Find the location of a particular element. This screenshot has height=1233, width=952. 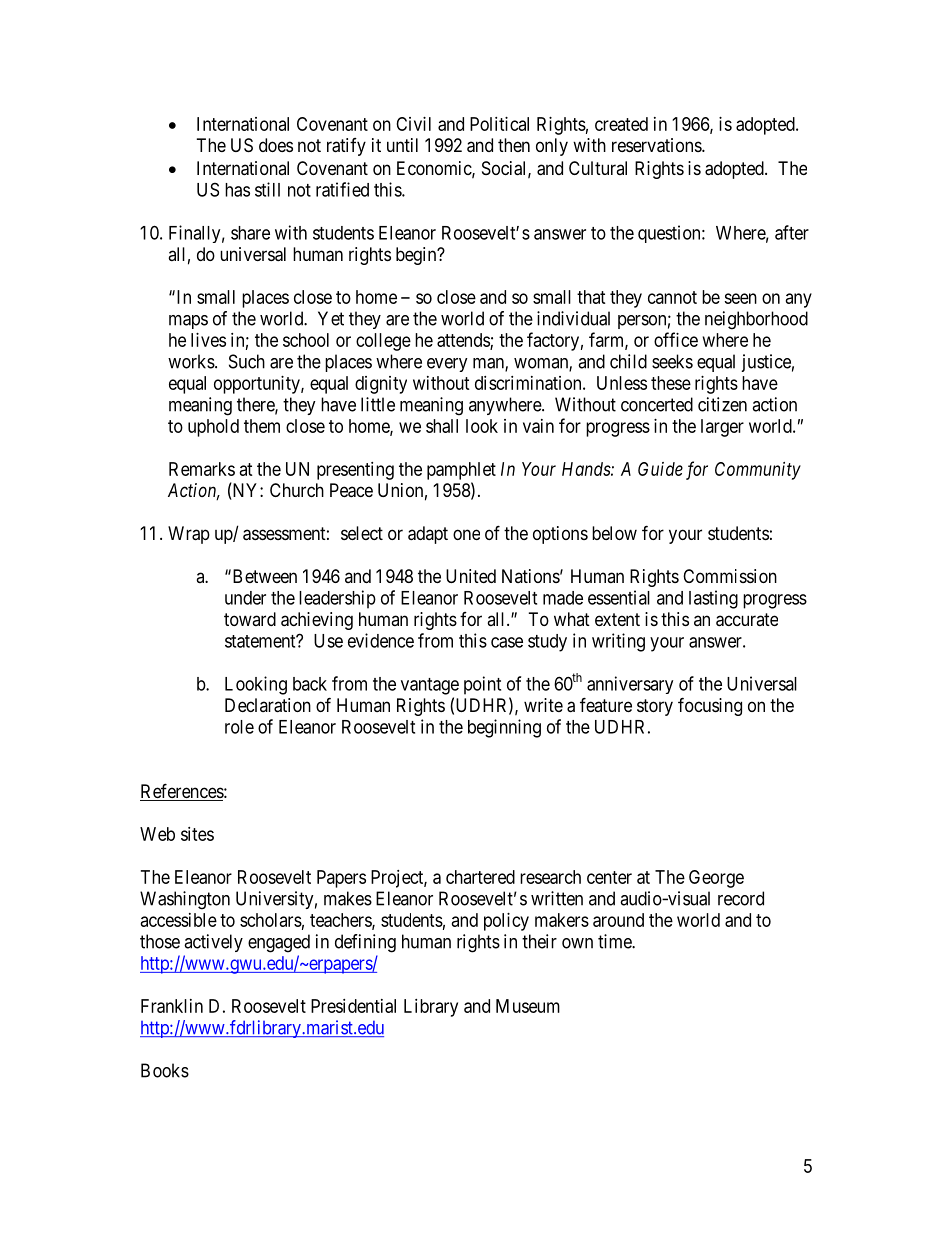

created is located at coordinates (621, 124).
